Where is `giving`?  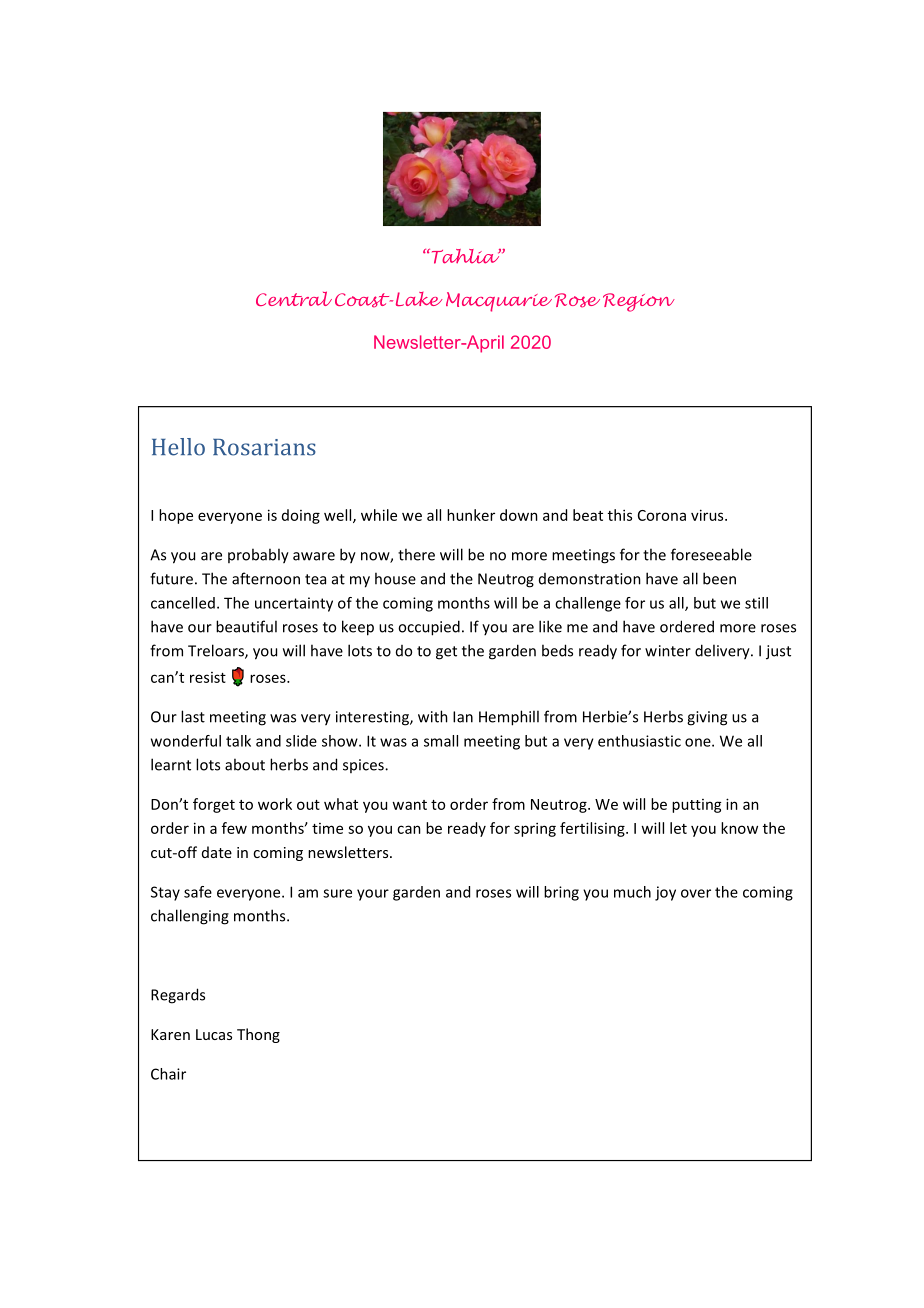 giving is located at coordinates (707, 718).
